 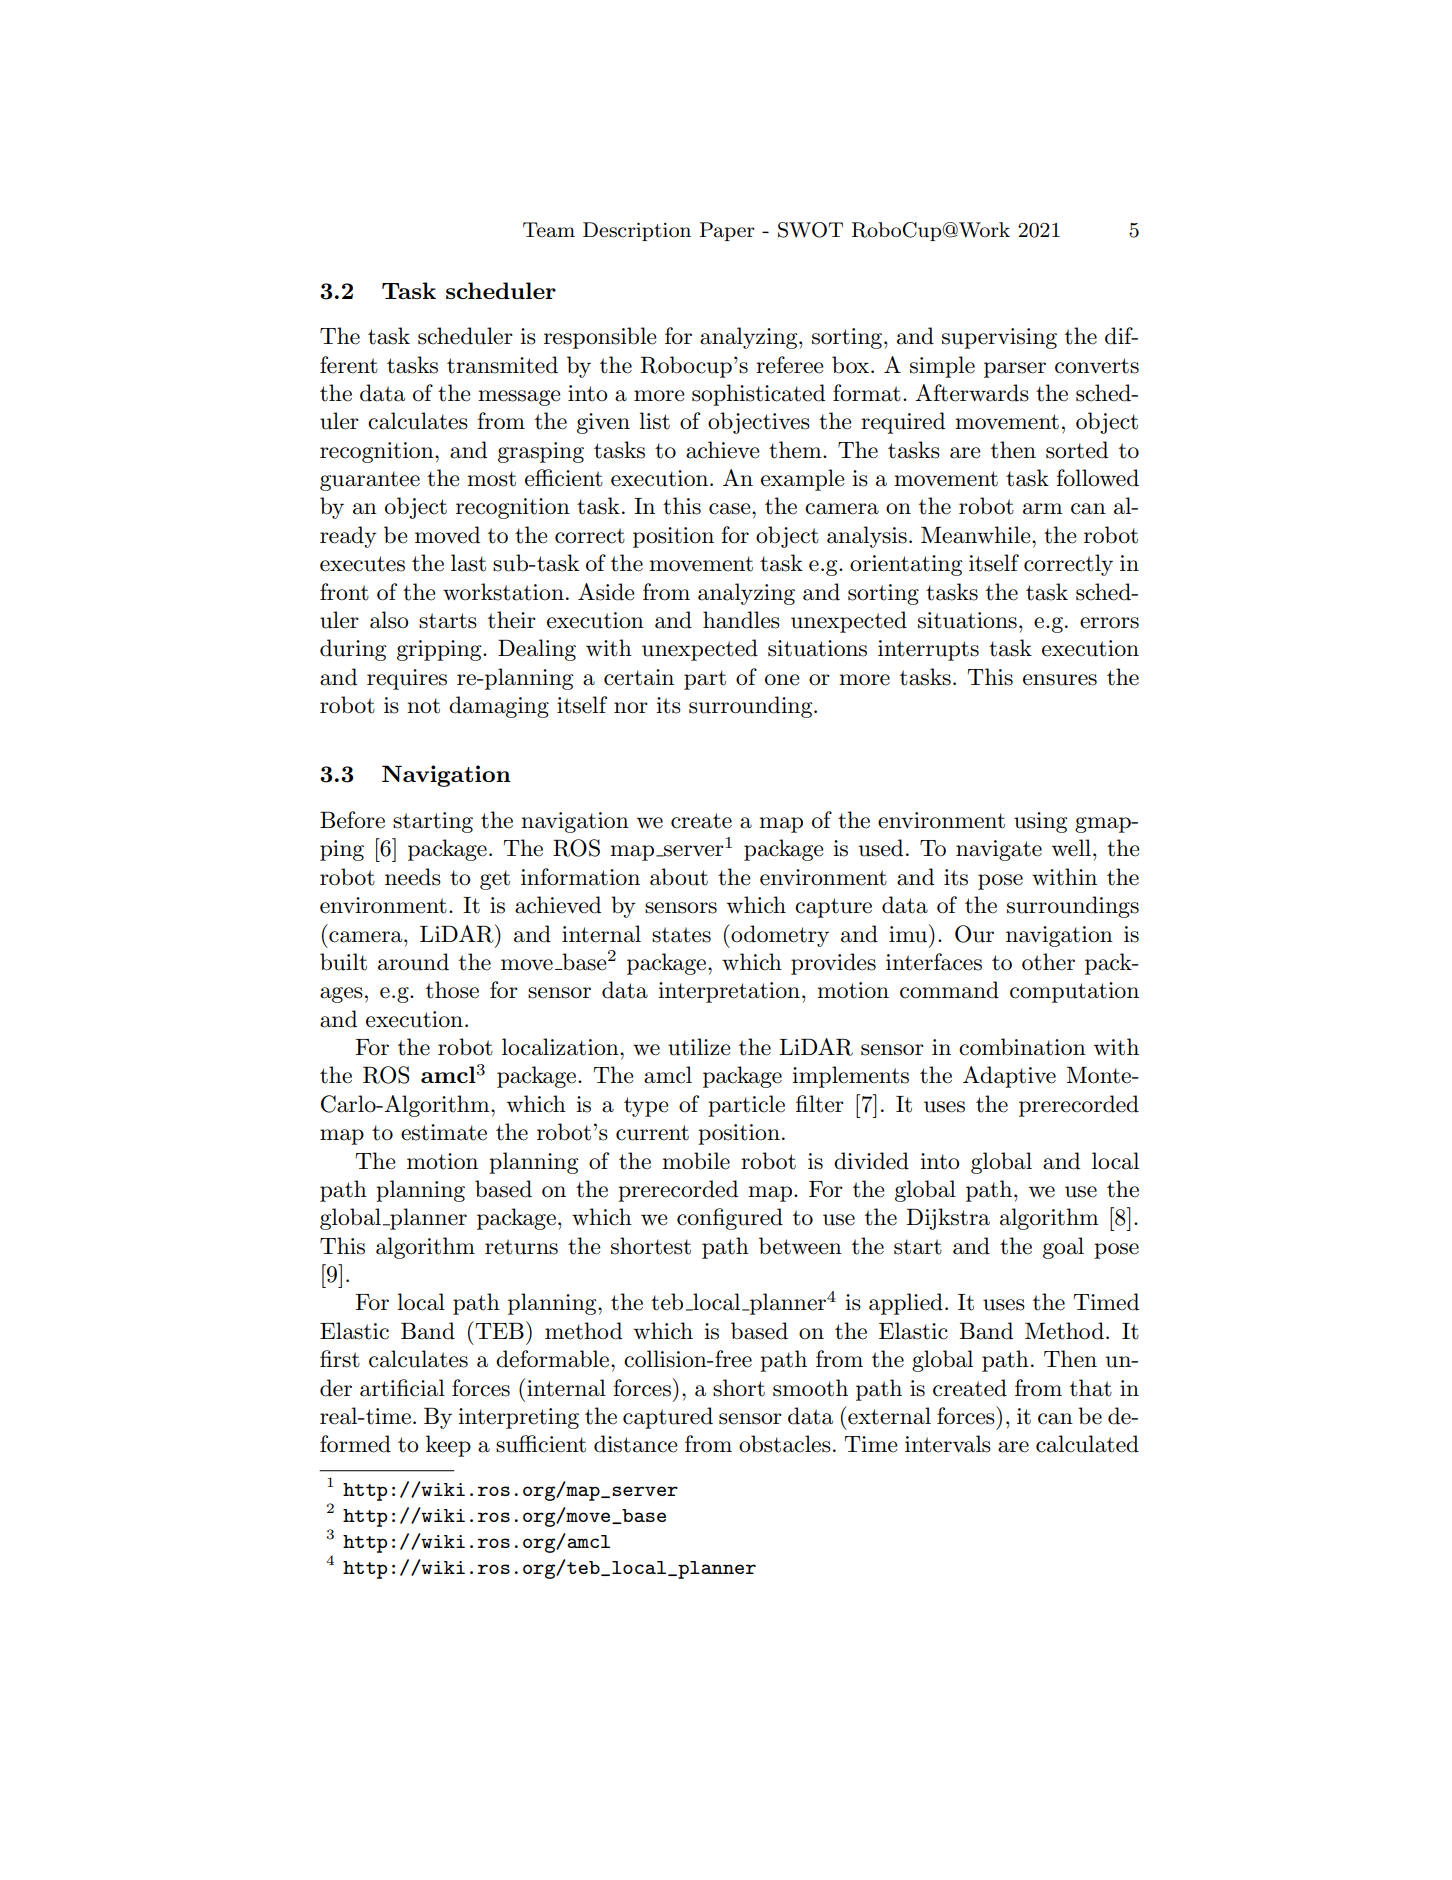 I want to click on Team, so click(x=549, y=230).
